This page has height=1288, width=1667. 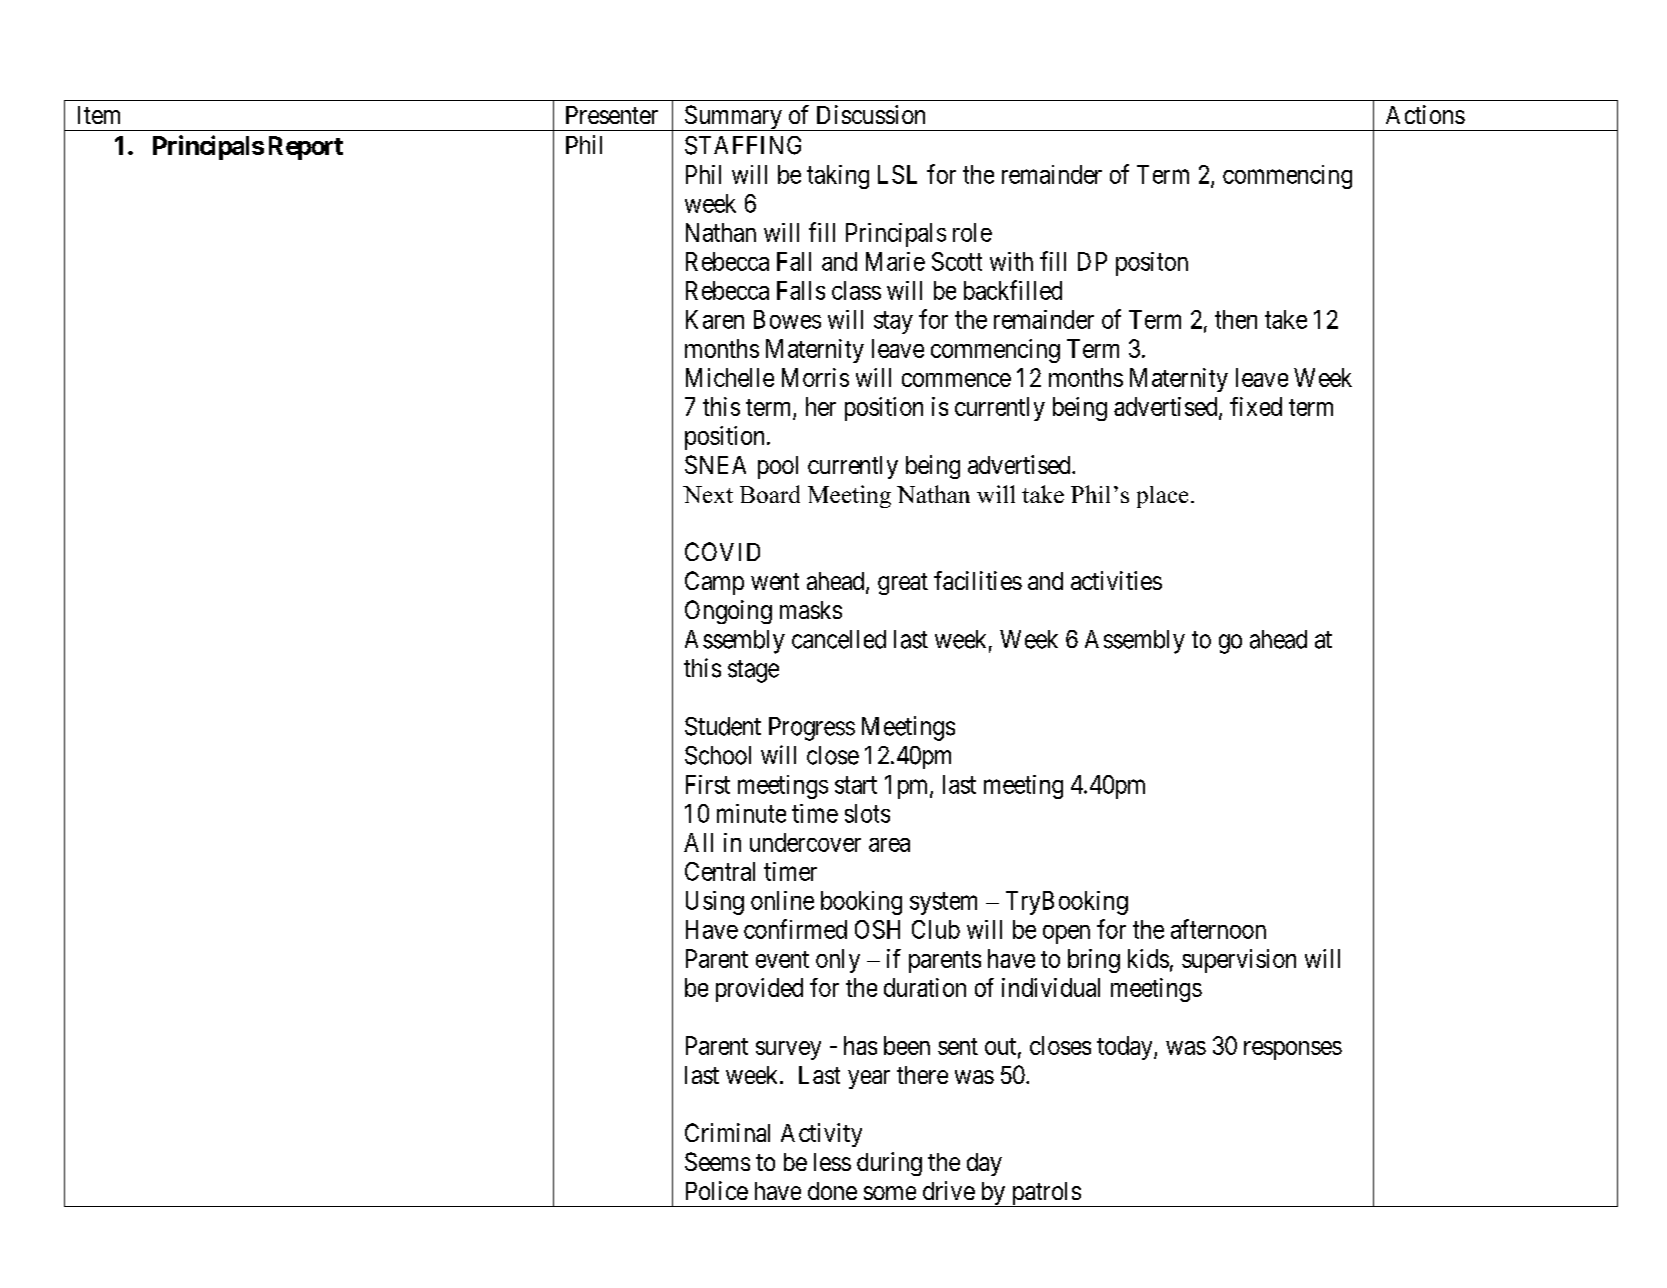 What do you see at coordinates (727, 1132) in the page?
I see `Criminal` at bounding box center [727, 1132].
